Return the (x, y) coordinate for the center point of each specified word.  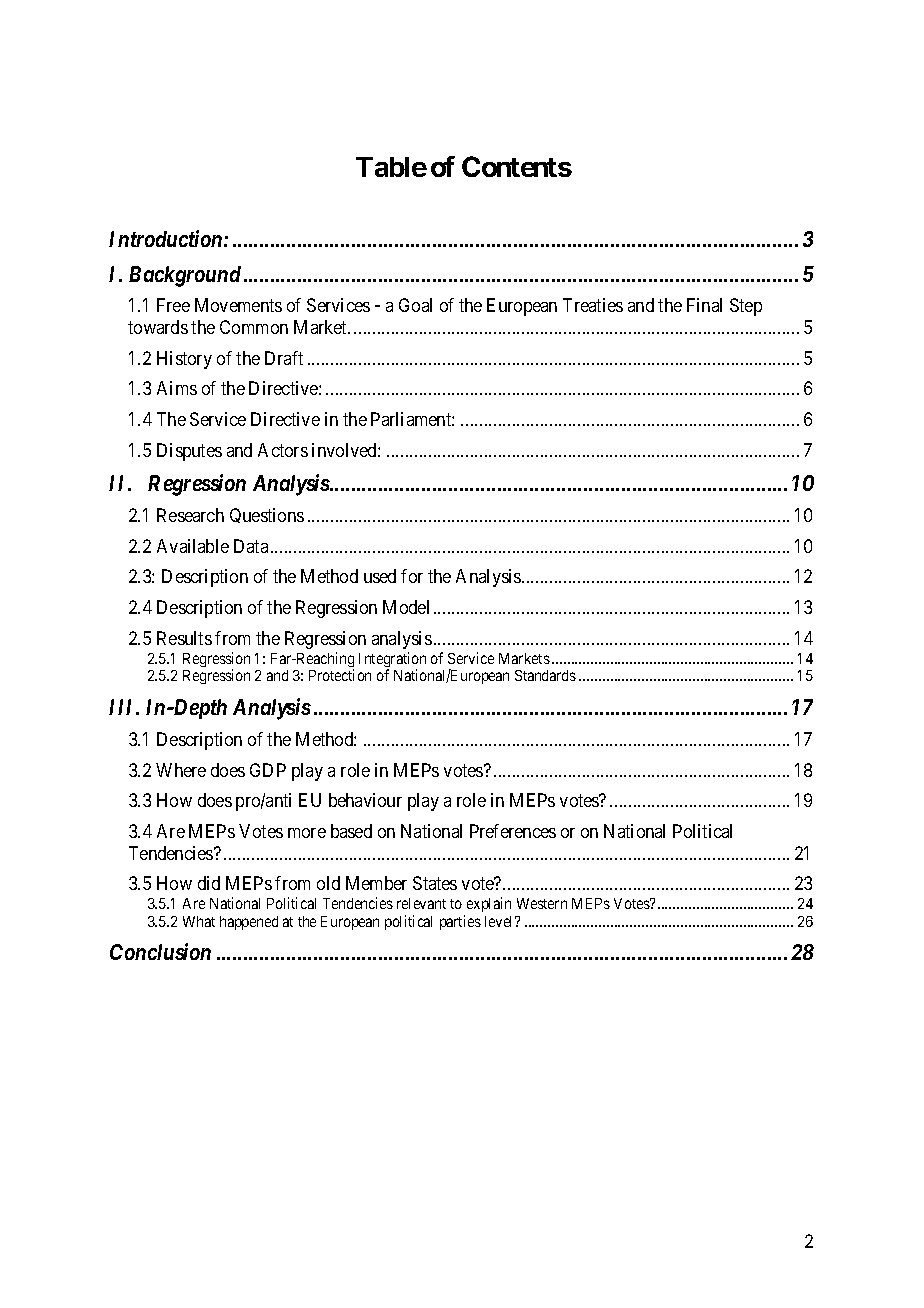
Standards (545, 675)
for (412, 576)
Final (704, 305)
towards (158, 327)
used (380, 576)
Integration (392, 661)
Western (542, 903)
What (199, 921)
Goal (415, 305)
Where (181, 770)
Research (190, 515)
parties (460, 922)
